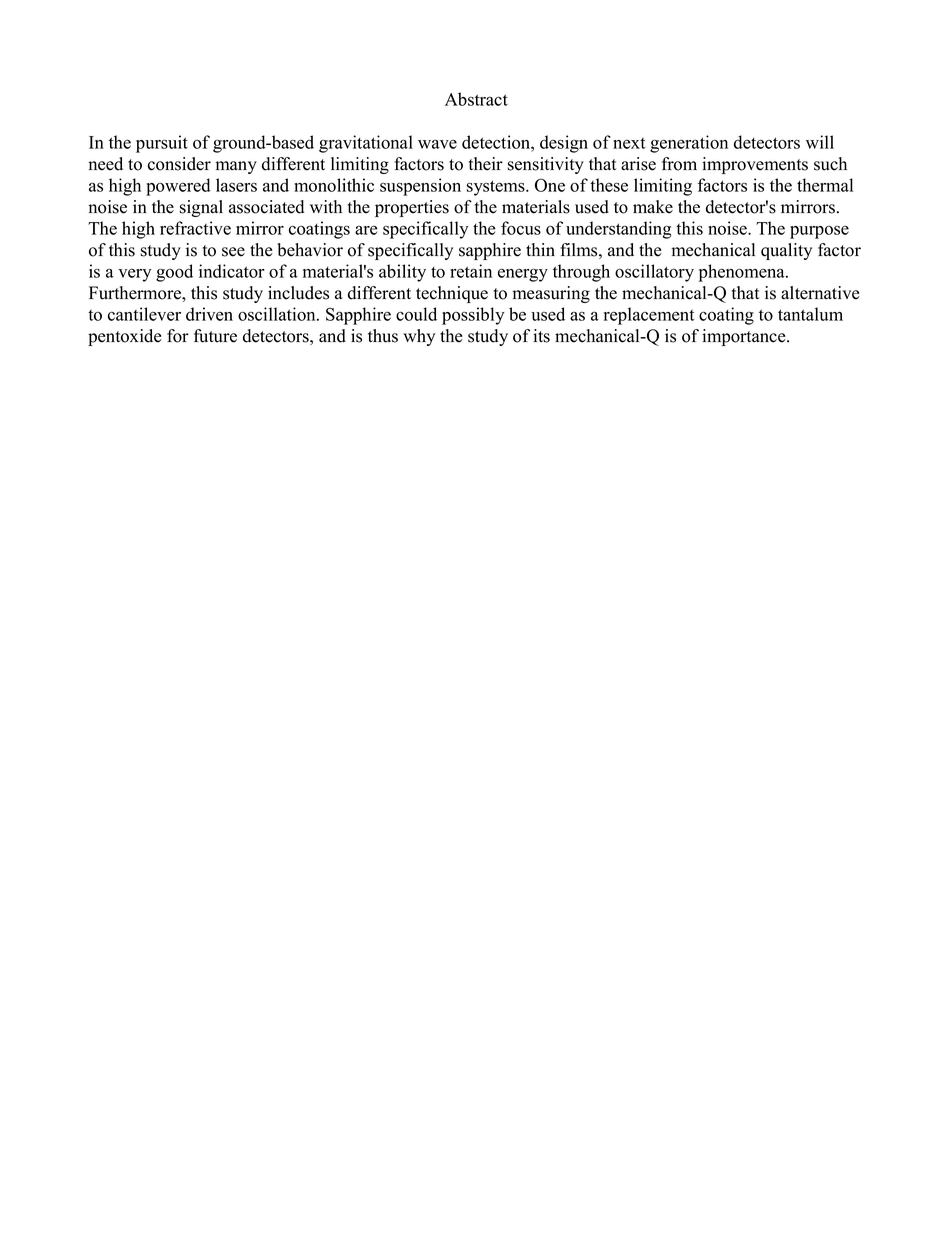 The image size is (952, 1233). I want to click on for, so click(178, 336).
